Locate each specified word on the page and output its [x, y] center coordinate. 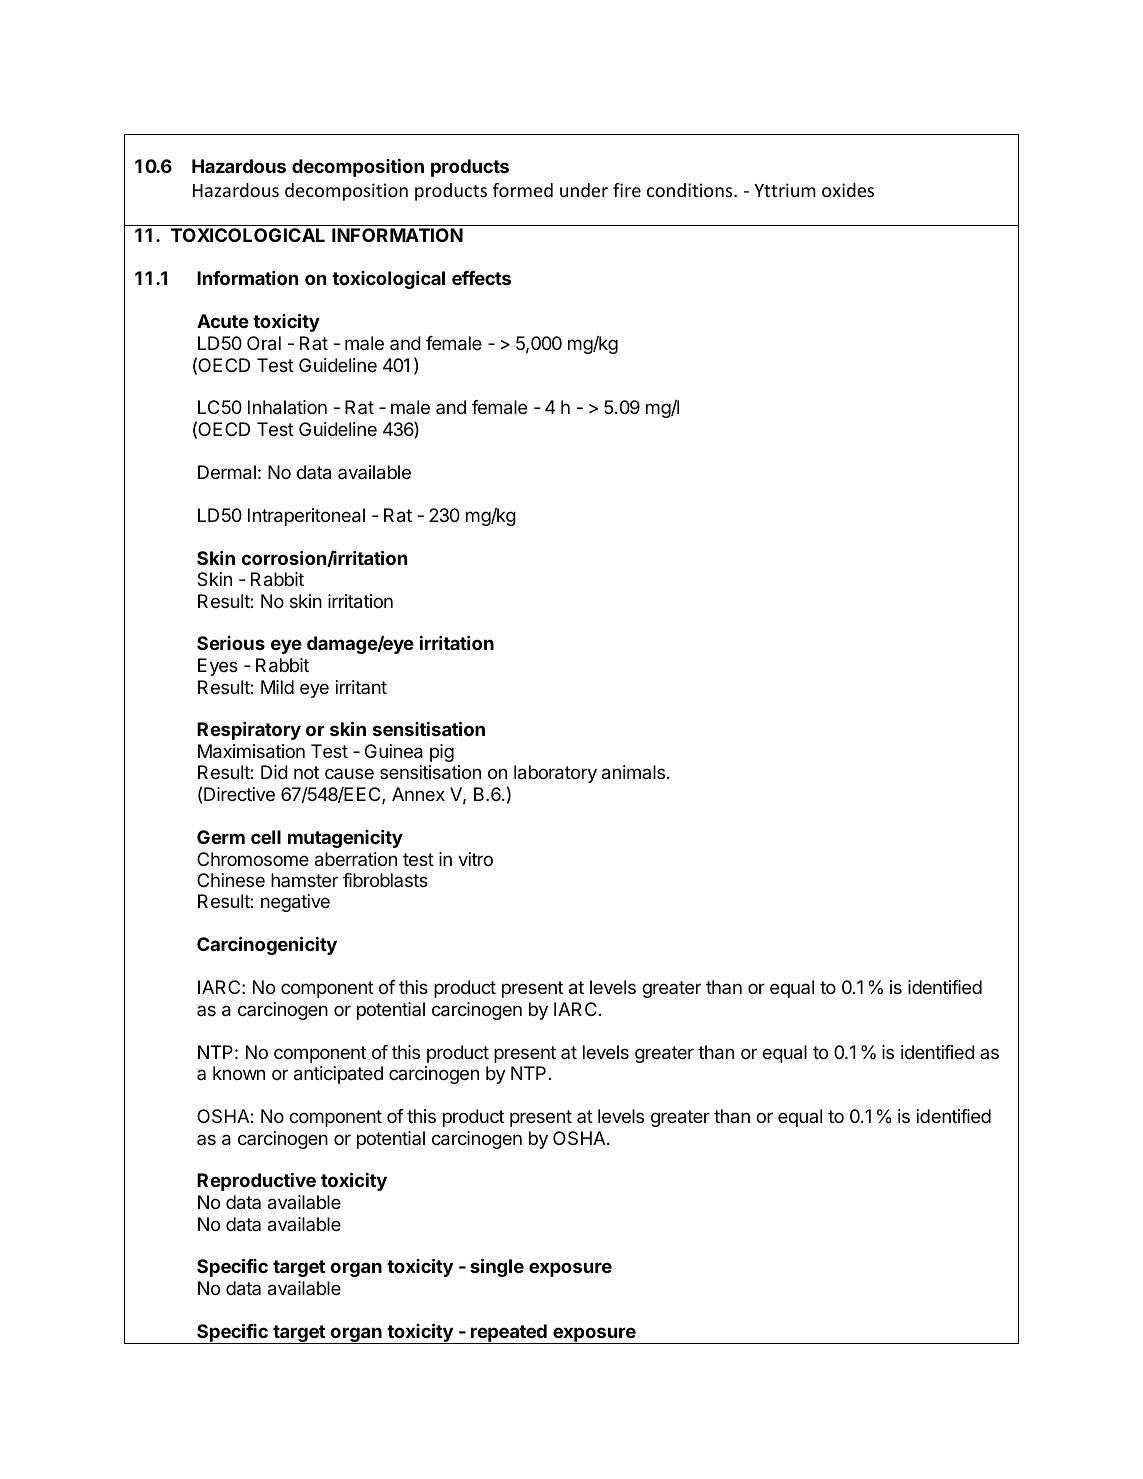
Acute [223, 321]
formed [523, 190]
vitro [475, 859]
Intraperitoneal [306, 517]
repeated [509, 1334]
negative [295, 903]
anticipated [338, 1075]
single [497, 1268]
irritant [361, 687]
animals [633, 772]
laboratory [555, 774]
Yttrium [785, 190]
